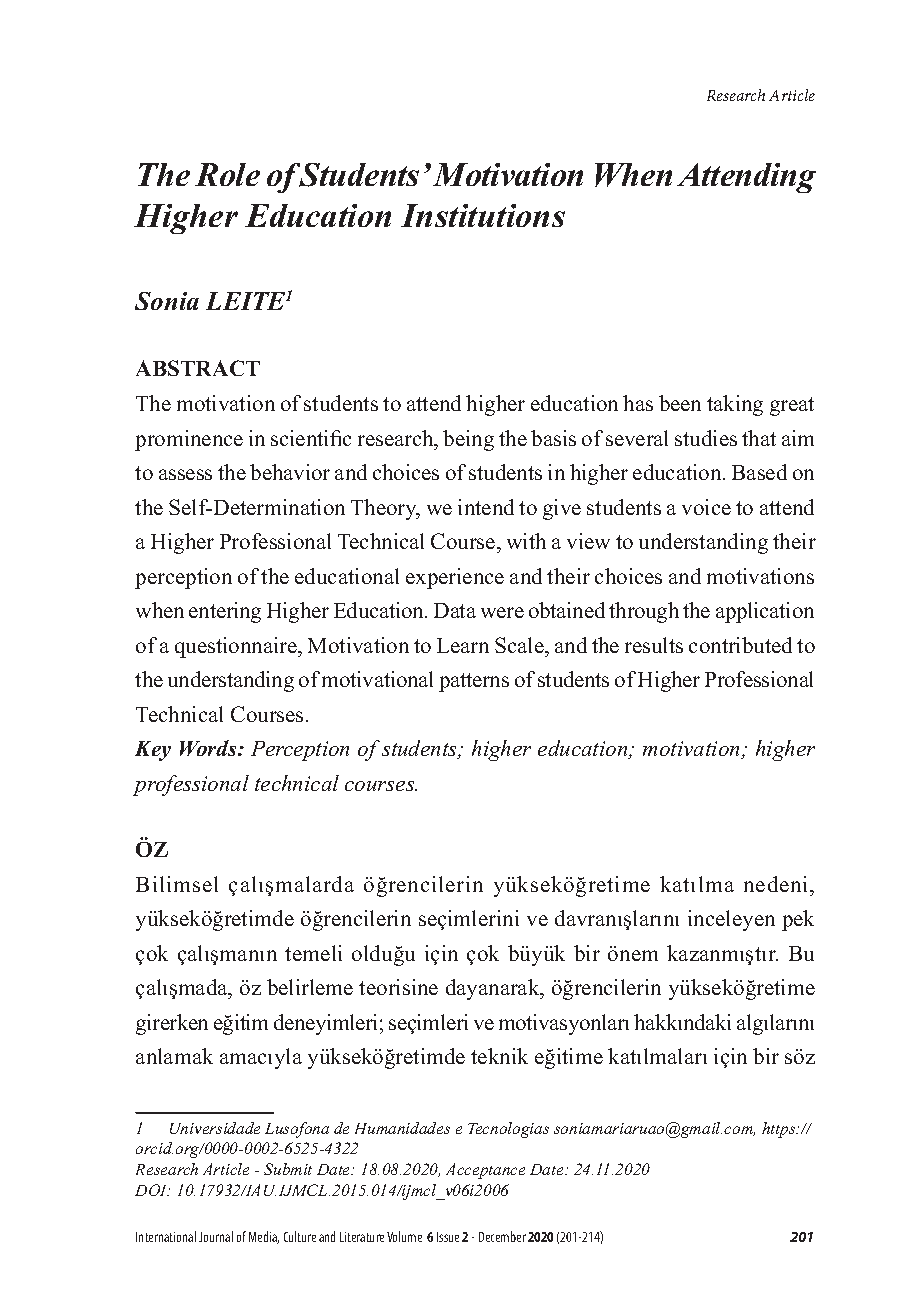 This document has height=1305, width=924. I want to click on been, so click(680, 403).
